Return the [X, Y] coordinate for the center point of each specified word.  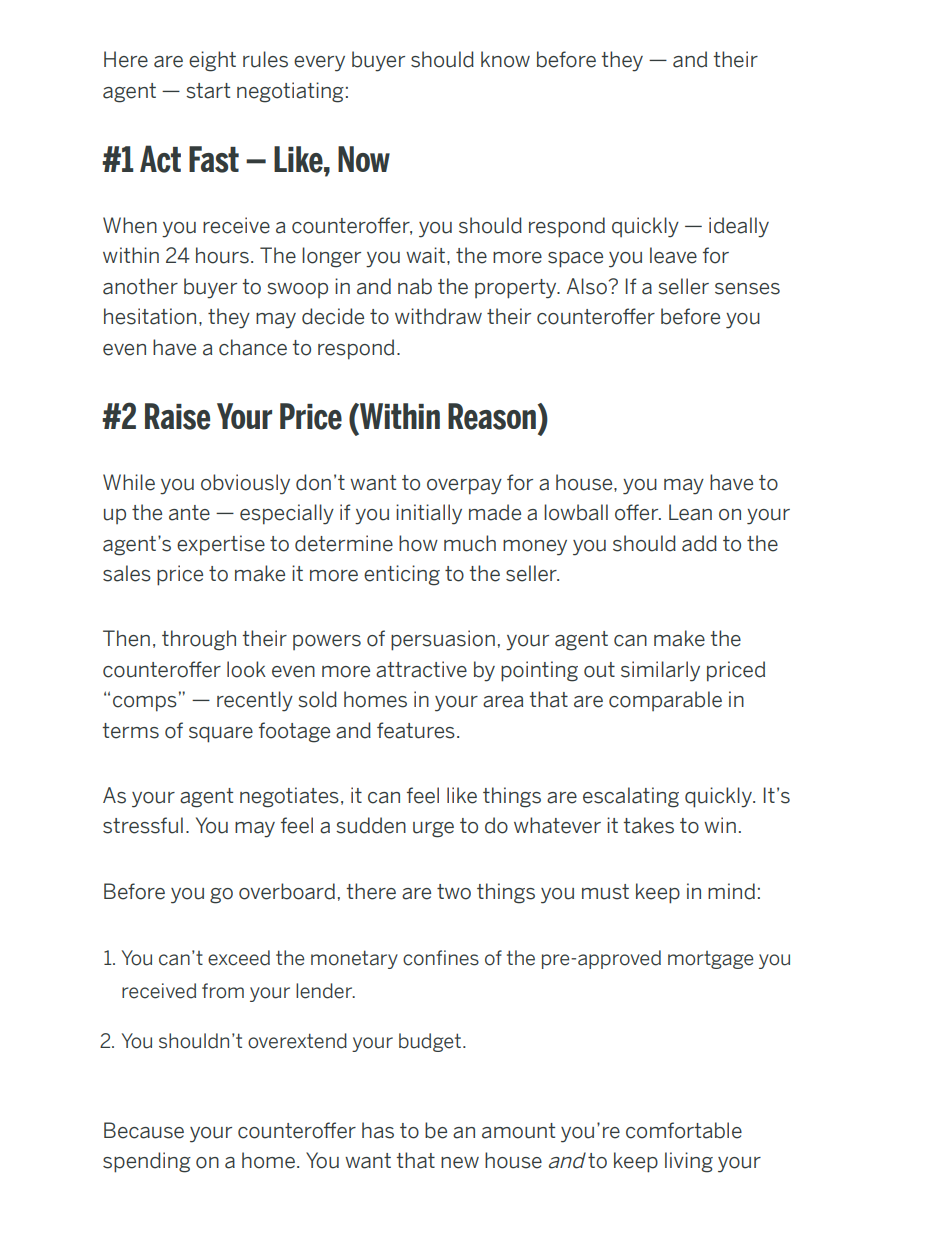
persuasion [443, 640]
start [208, 91]
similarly [660, 671]
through [199, 640]
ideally [739, 227]
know [505, 59]
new [460, 1163]
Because [144, 1130]
